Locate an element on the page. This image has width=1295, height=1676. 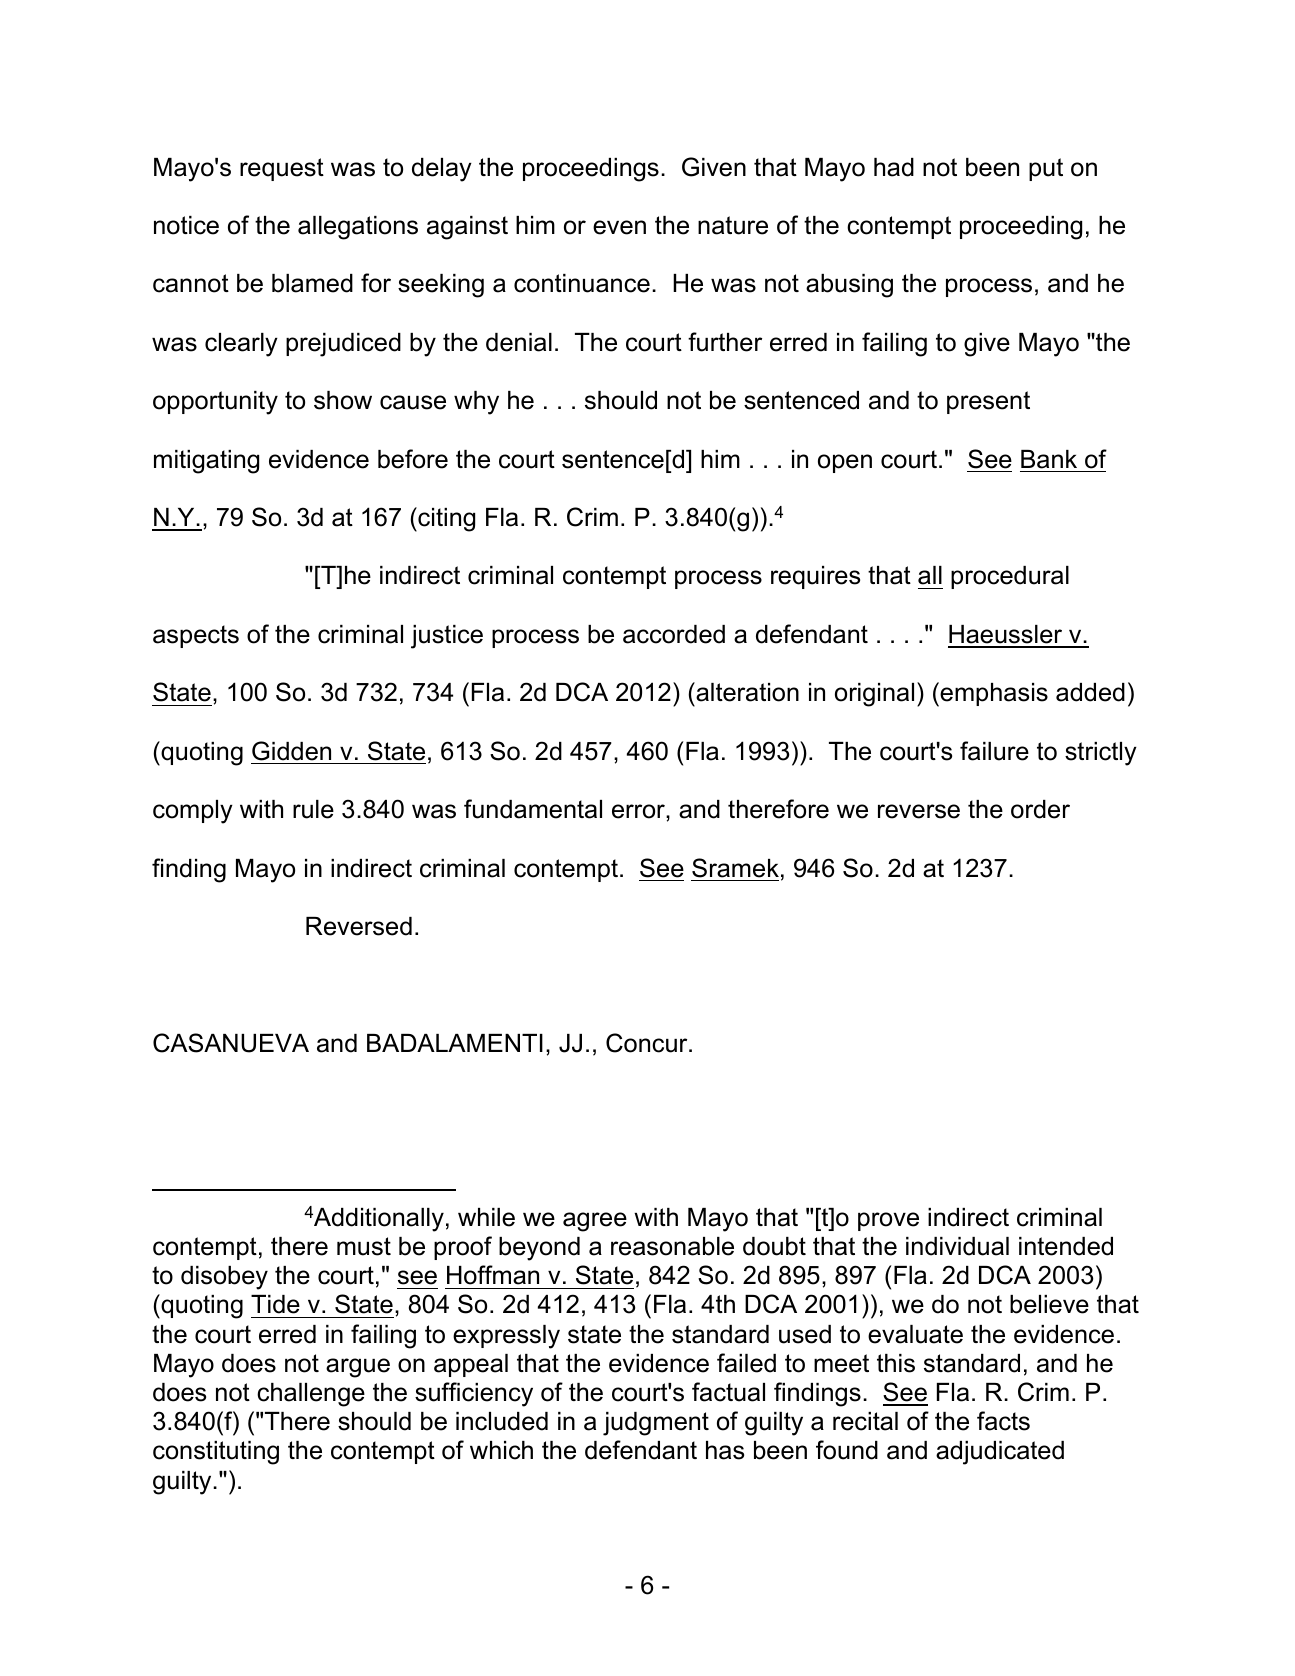
even is located at coordinates (619, 227).
